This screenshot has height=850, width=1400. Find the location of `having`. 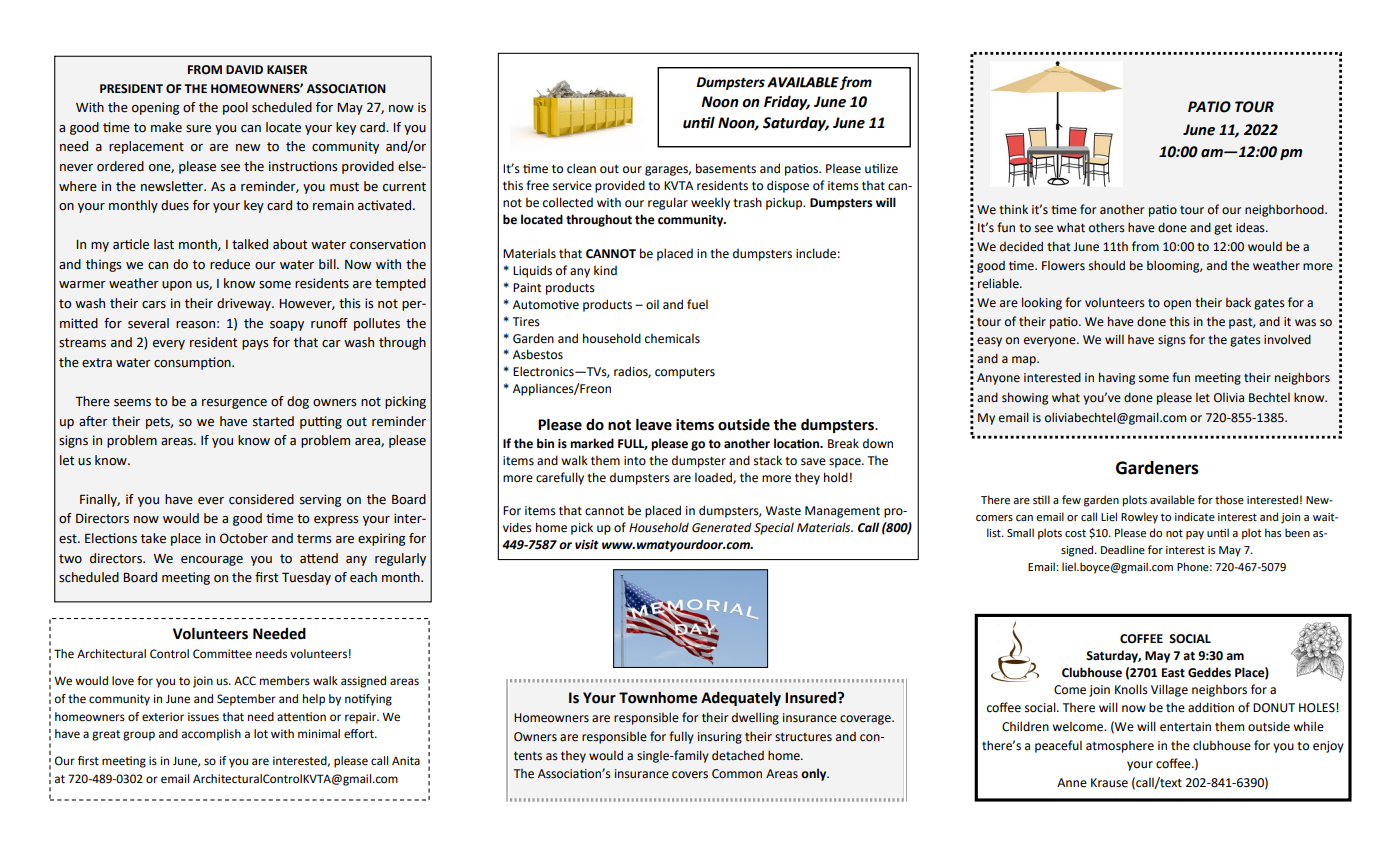

having is located at coordinates (1117, 378).
